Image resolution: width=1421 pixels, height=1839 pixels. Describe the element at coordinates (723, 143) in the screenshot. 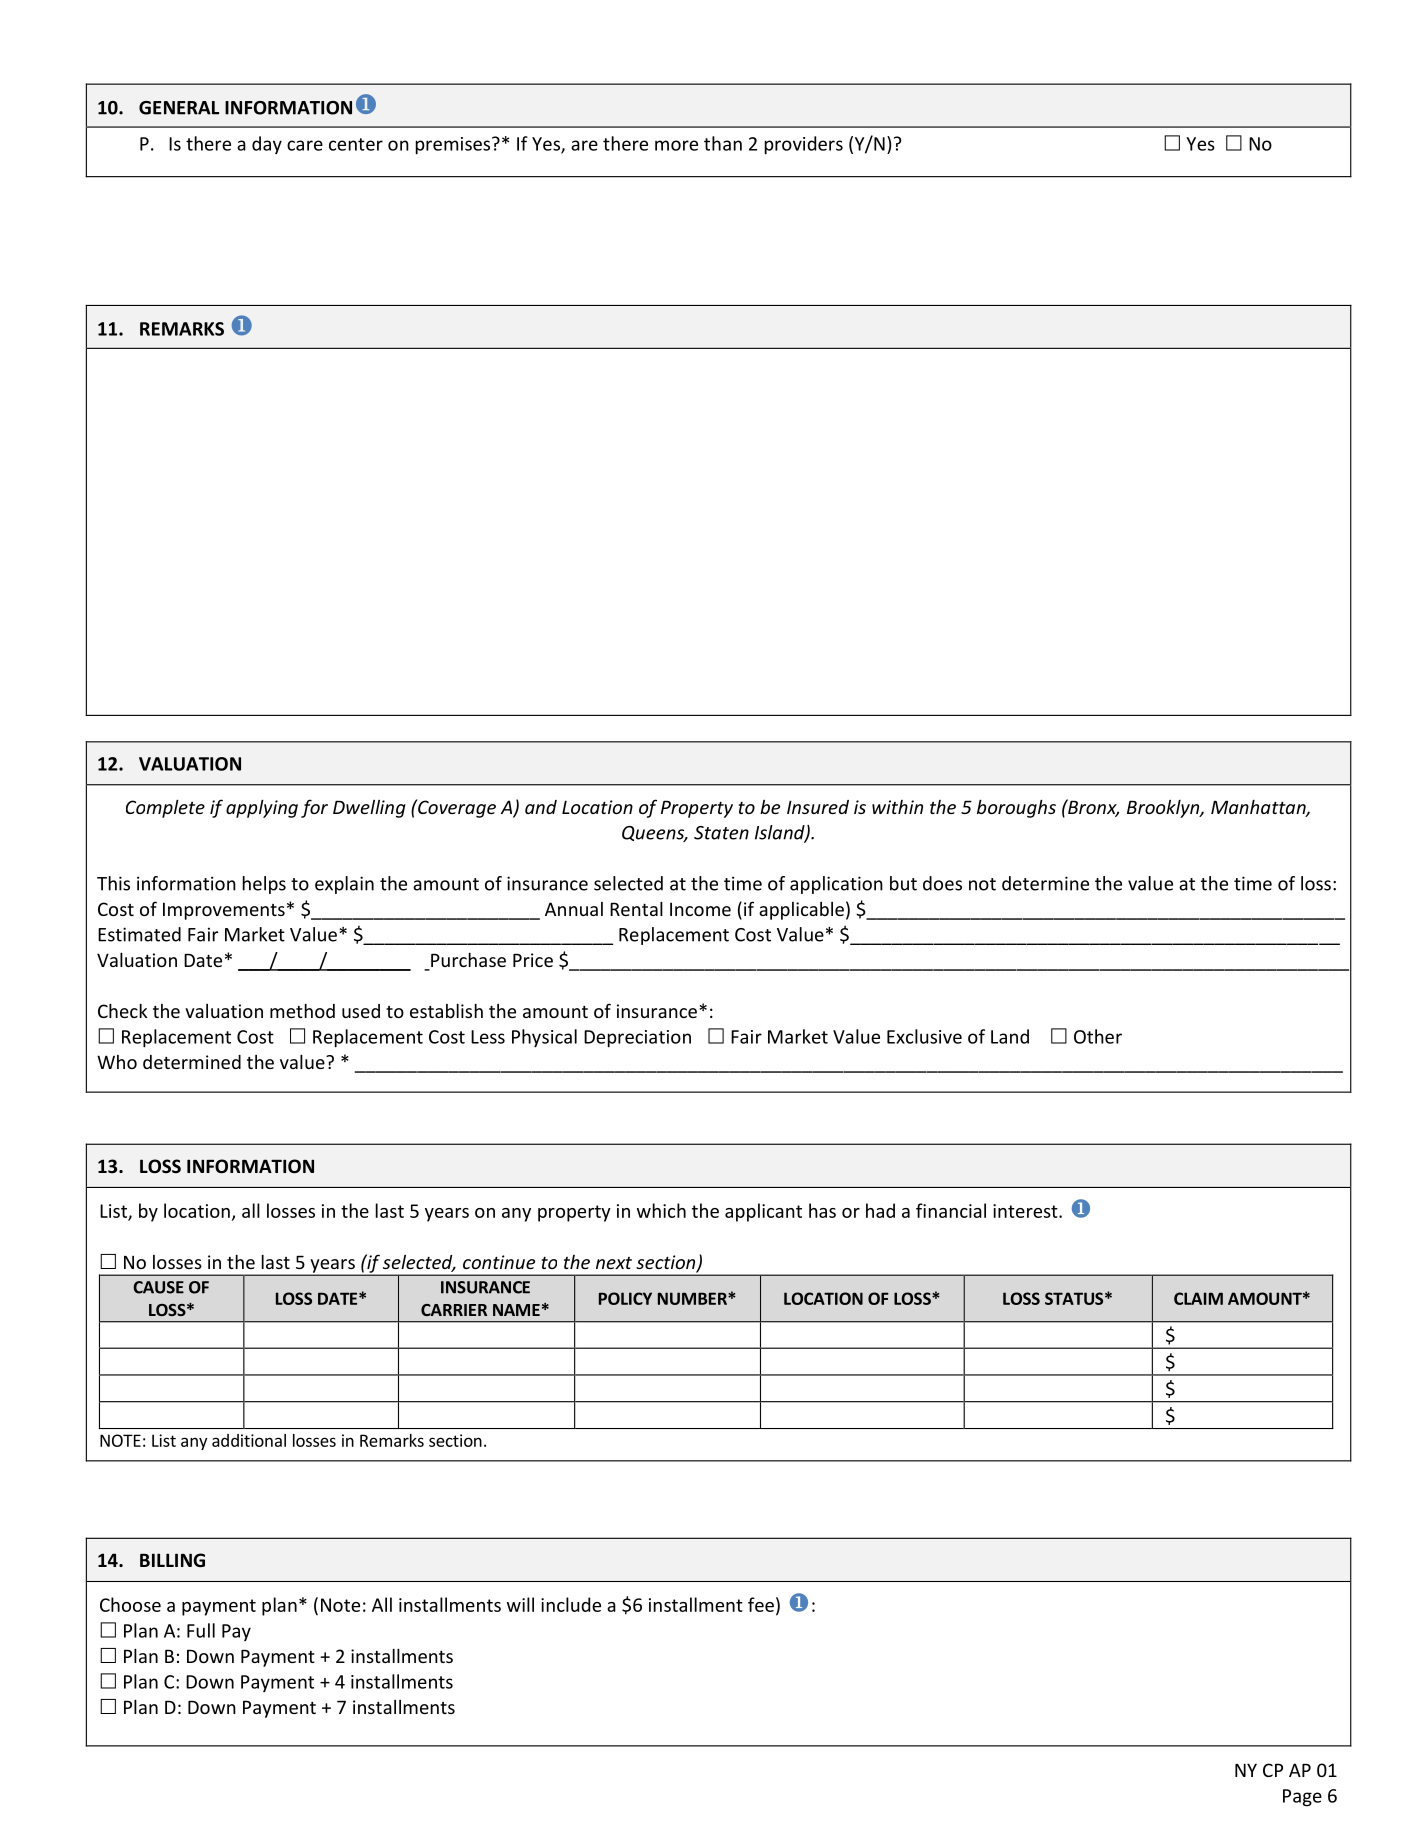

I see `than` at that location.
